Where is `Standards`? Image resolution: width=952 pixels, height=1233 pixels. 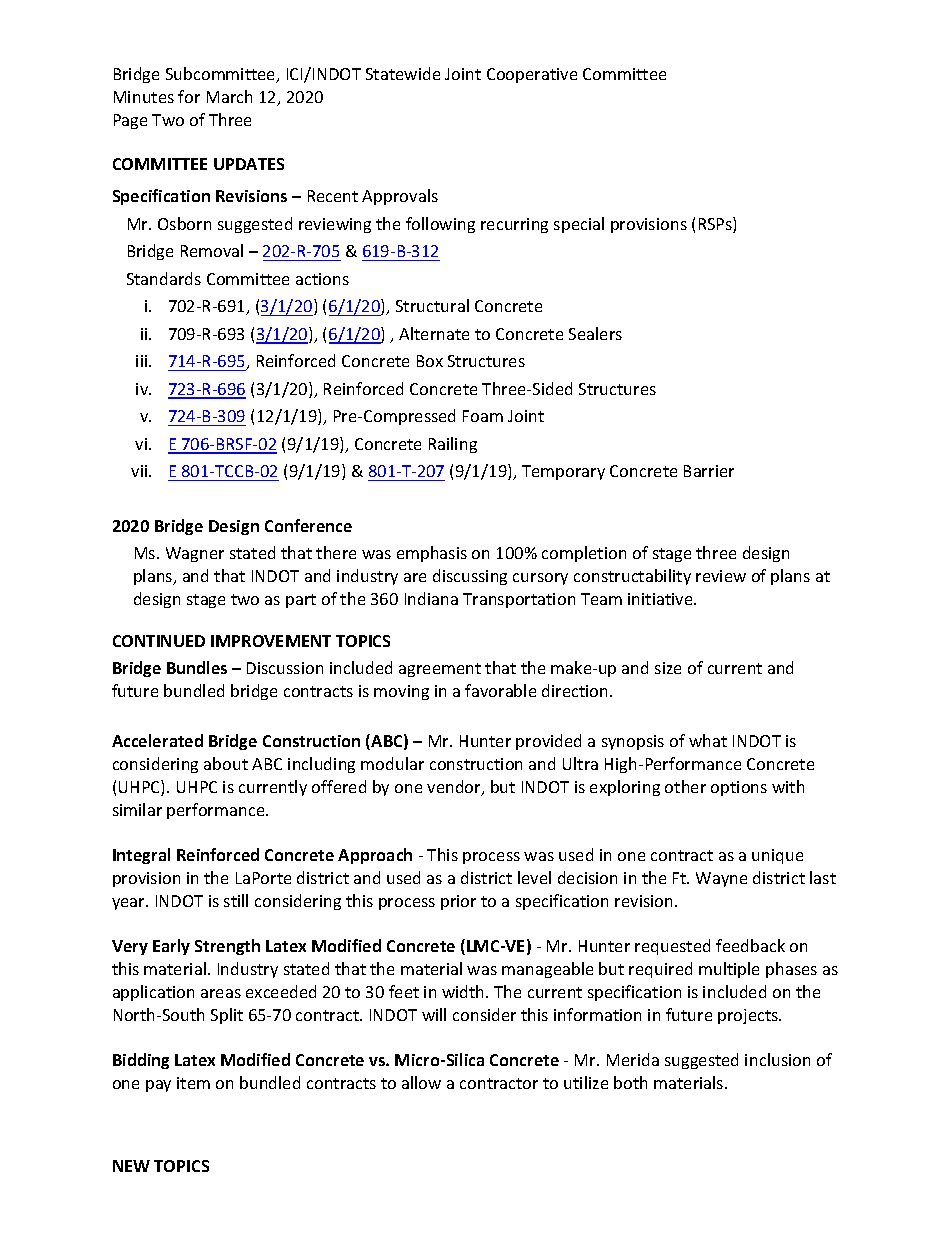 Standards is located at coordinates (164, 278).
